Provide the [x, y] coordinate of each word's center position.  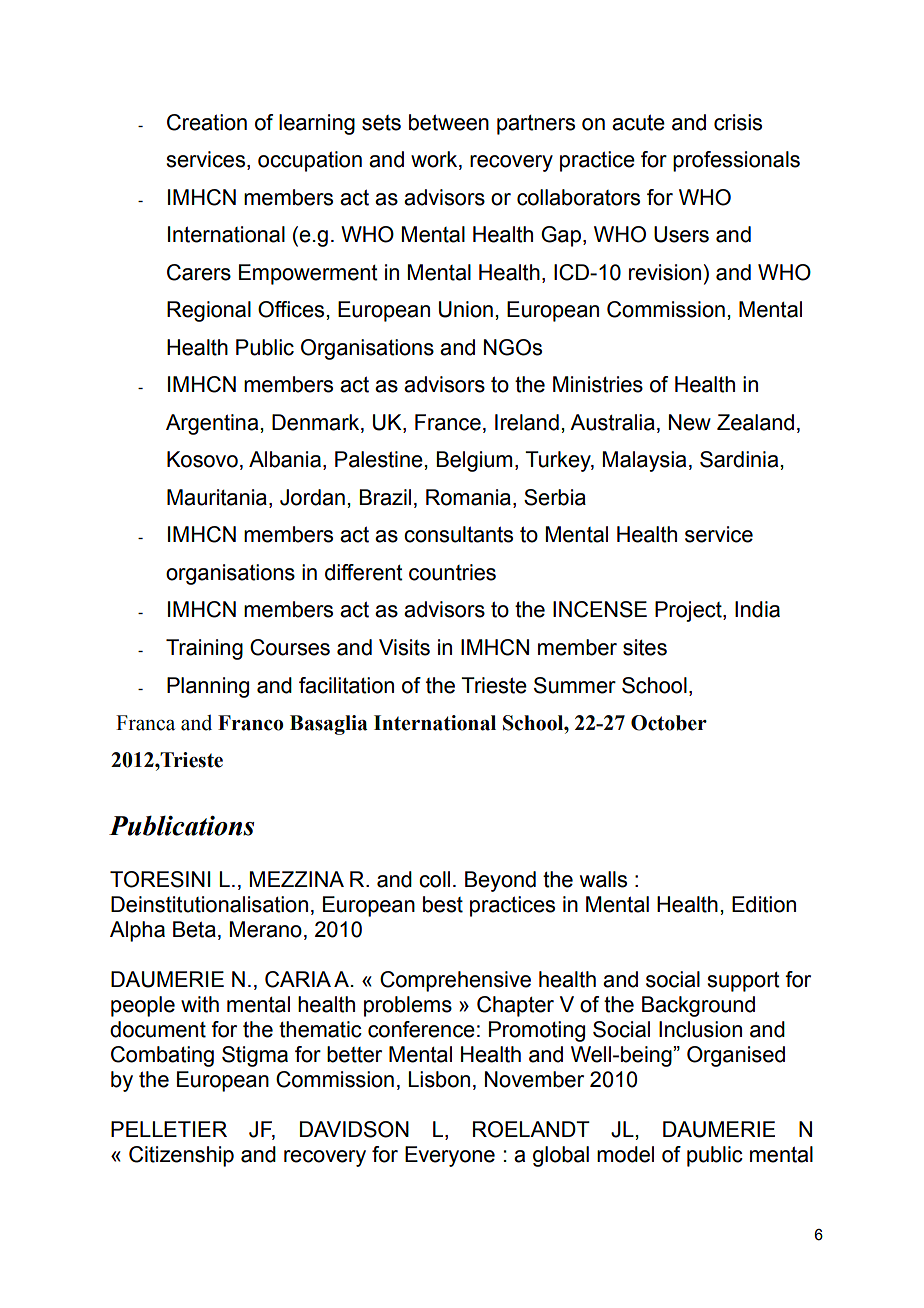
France [448, 422]
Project [689, 611]
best [443, 904]
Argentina [212, 424]
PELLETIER [169, 1129]
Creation [207, 122]
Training [204, 649]
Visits [404, 647]
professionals [736, 161]
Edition [764, 904]
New [690, 422]
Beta [194, 929]
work [435, 160]
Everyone [450, 1156]
